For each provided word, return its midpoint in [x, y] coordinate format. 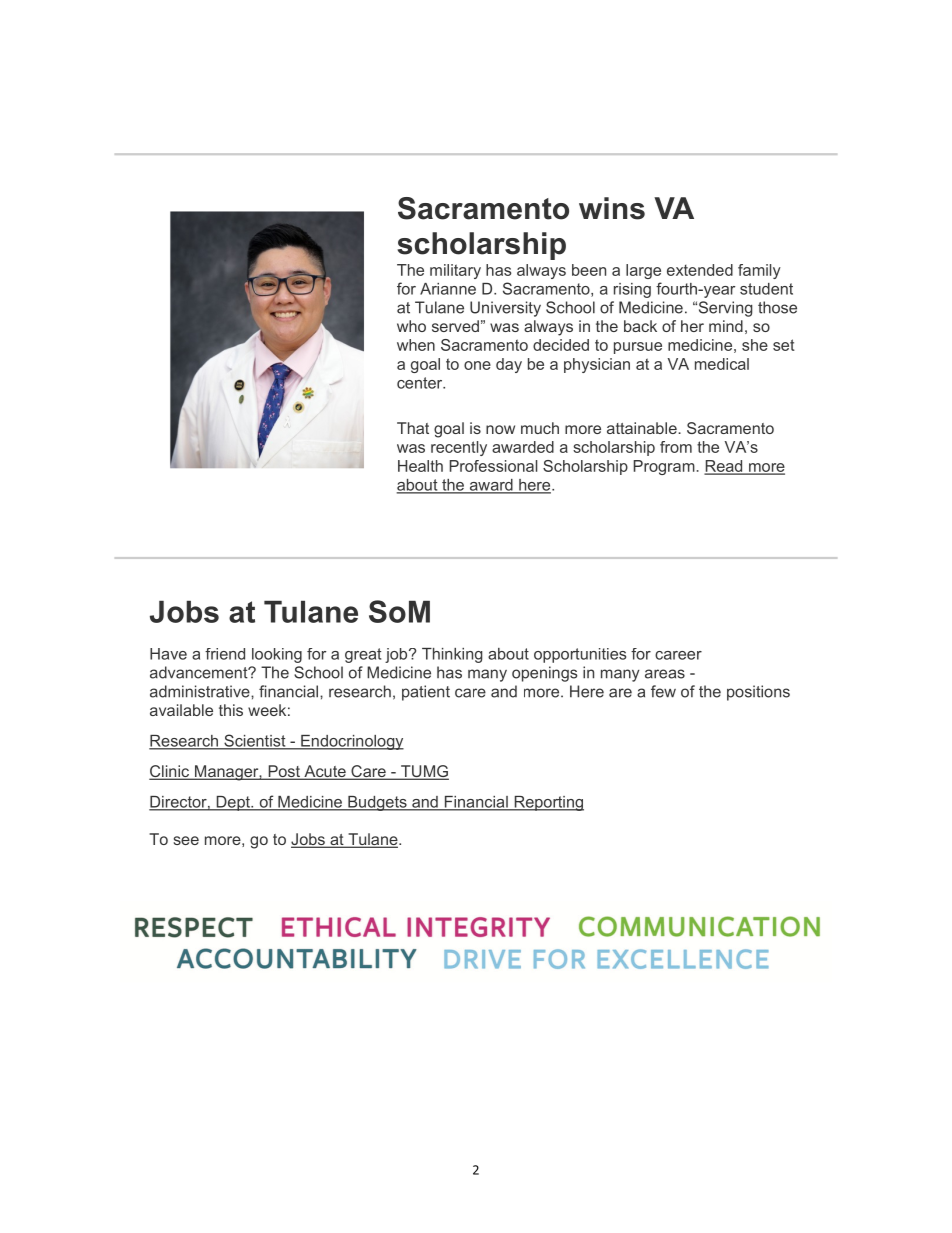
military [455, 271]
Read [724, 467]
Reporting [548, 803]
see [186, 840]
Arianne [448, 289]
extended [700, 270]
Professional [493, 466]
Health [420, 466]
